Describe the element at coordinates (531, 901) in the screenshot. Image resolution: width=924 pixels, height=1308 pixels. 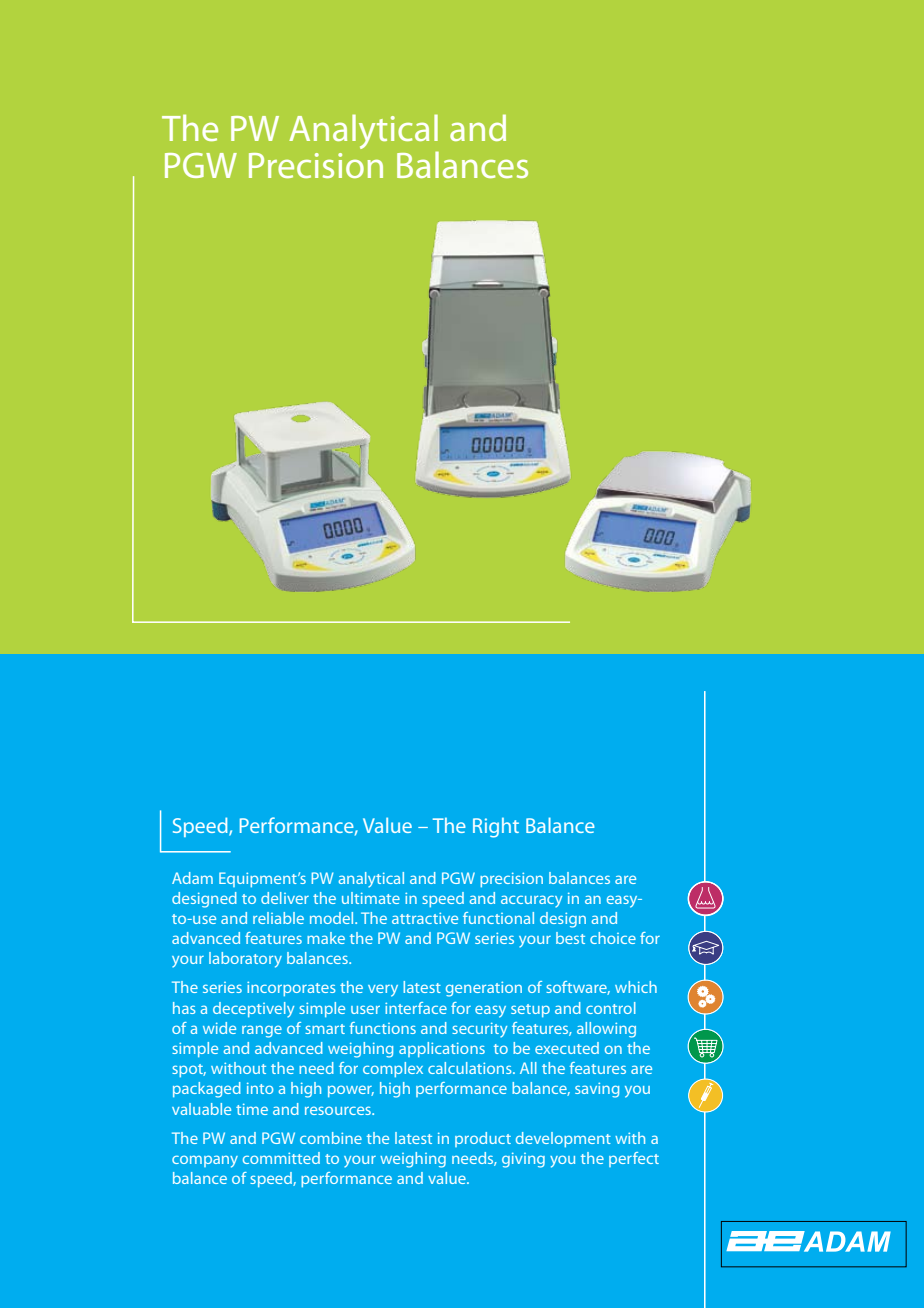
I see `accuracy` at that location.
